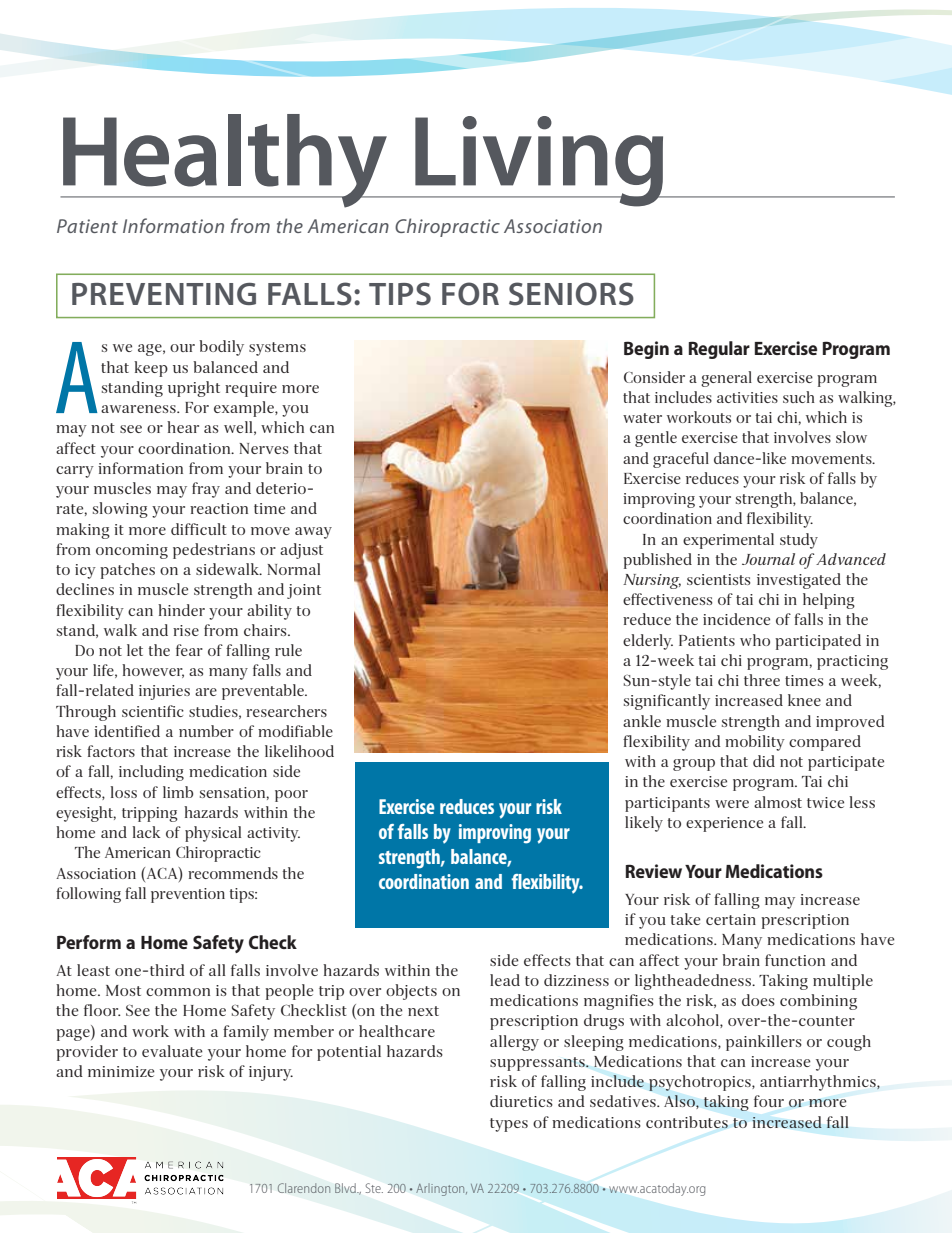 The width and height of the screenshot is (952, 1233). Describe the element at coordinates (441, 1190) in the screenshot. I see `Arlington` at that location.
